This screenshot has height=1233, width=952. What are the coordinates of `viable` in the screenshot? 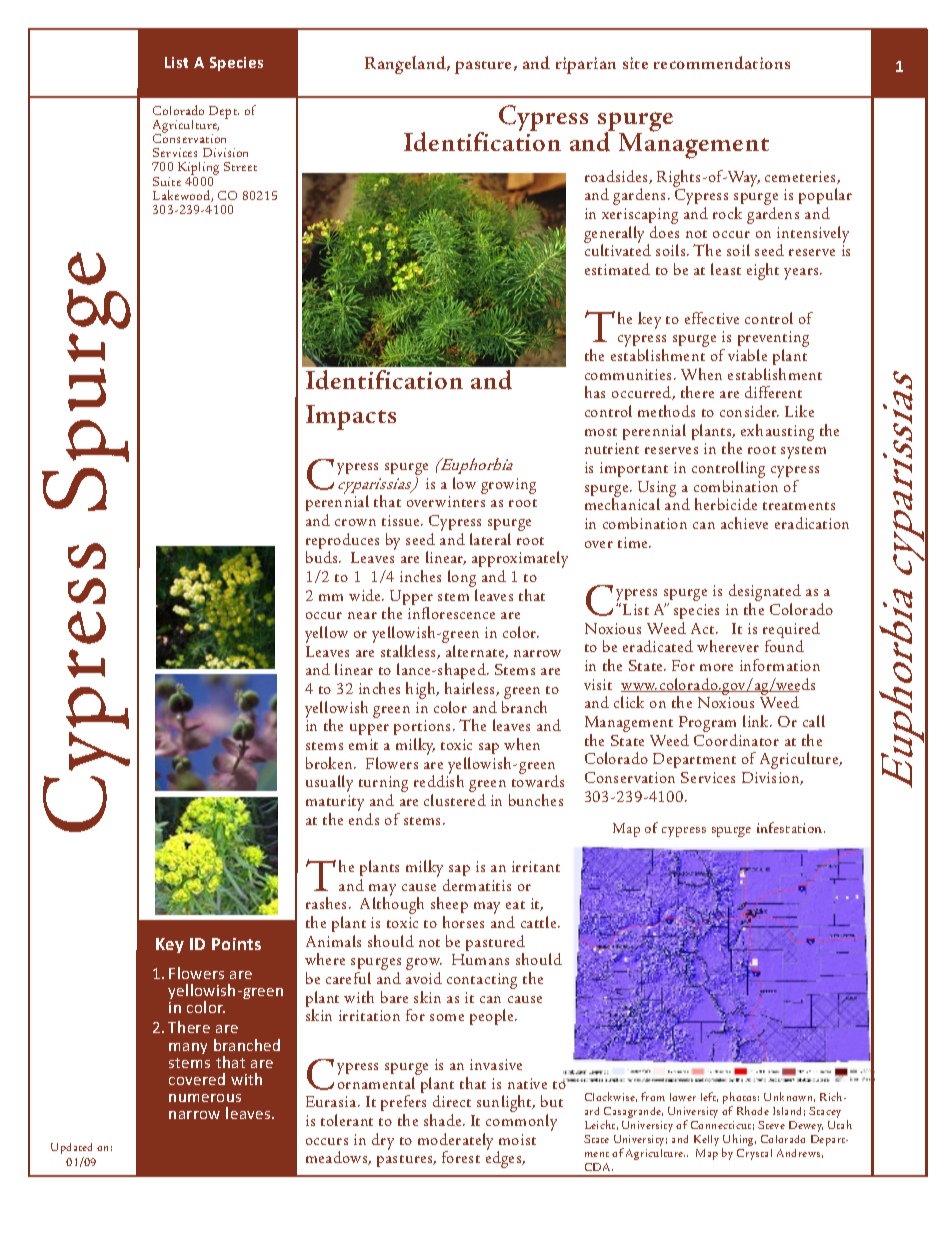 It's located at (747, 355).
